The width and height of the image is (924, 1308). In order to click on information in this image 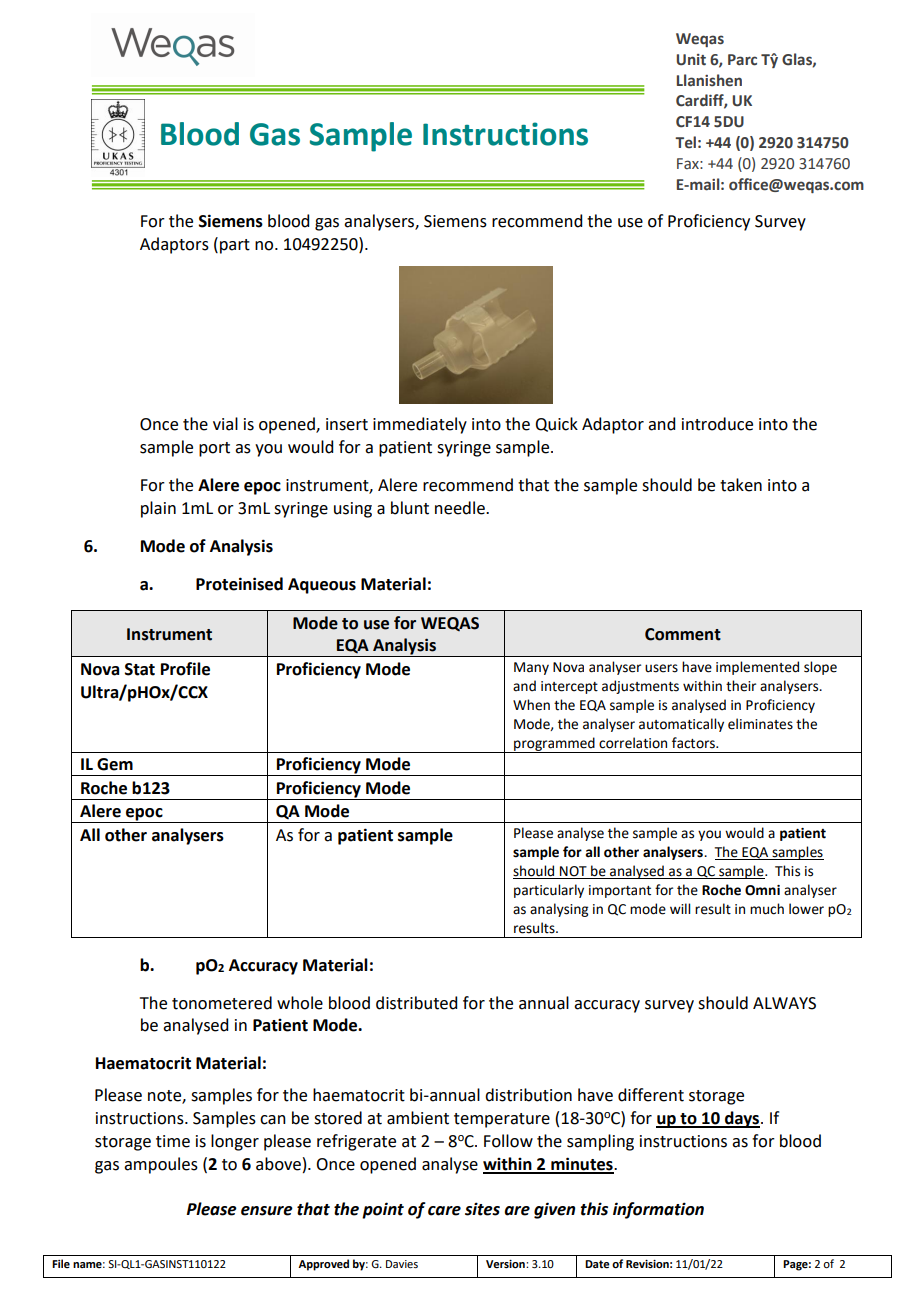, I will do `click(658, 1210)`.
